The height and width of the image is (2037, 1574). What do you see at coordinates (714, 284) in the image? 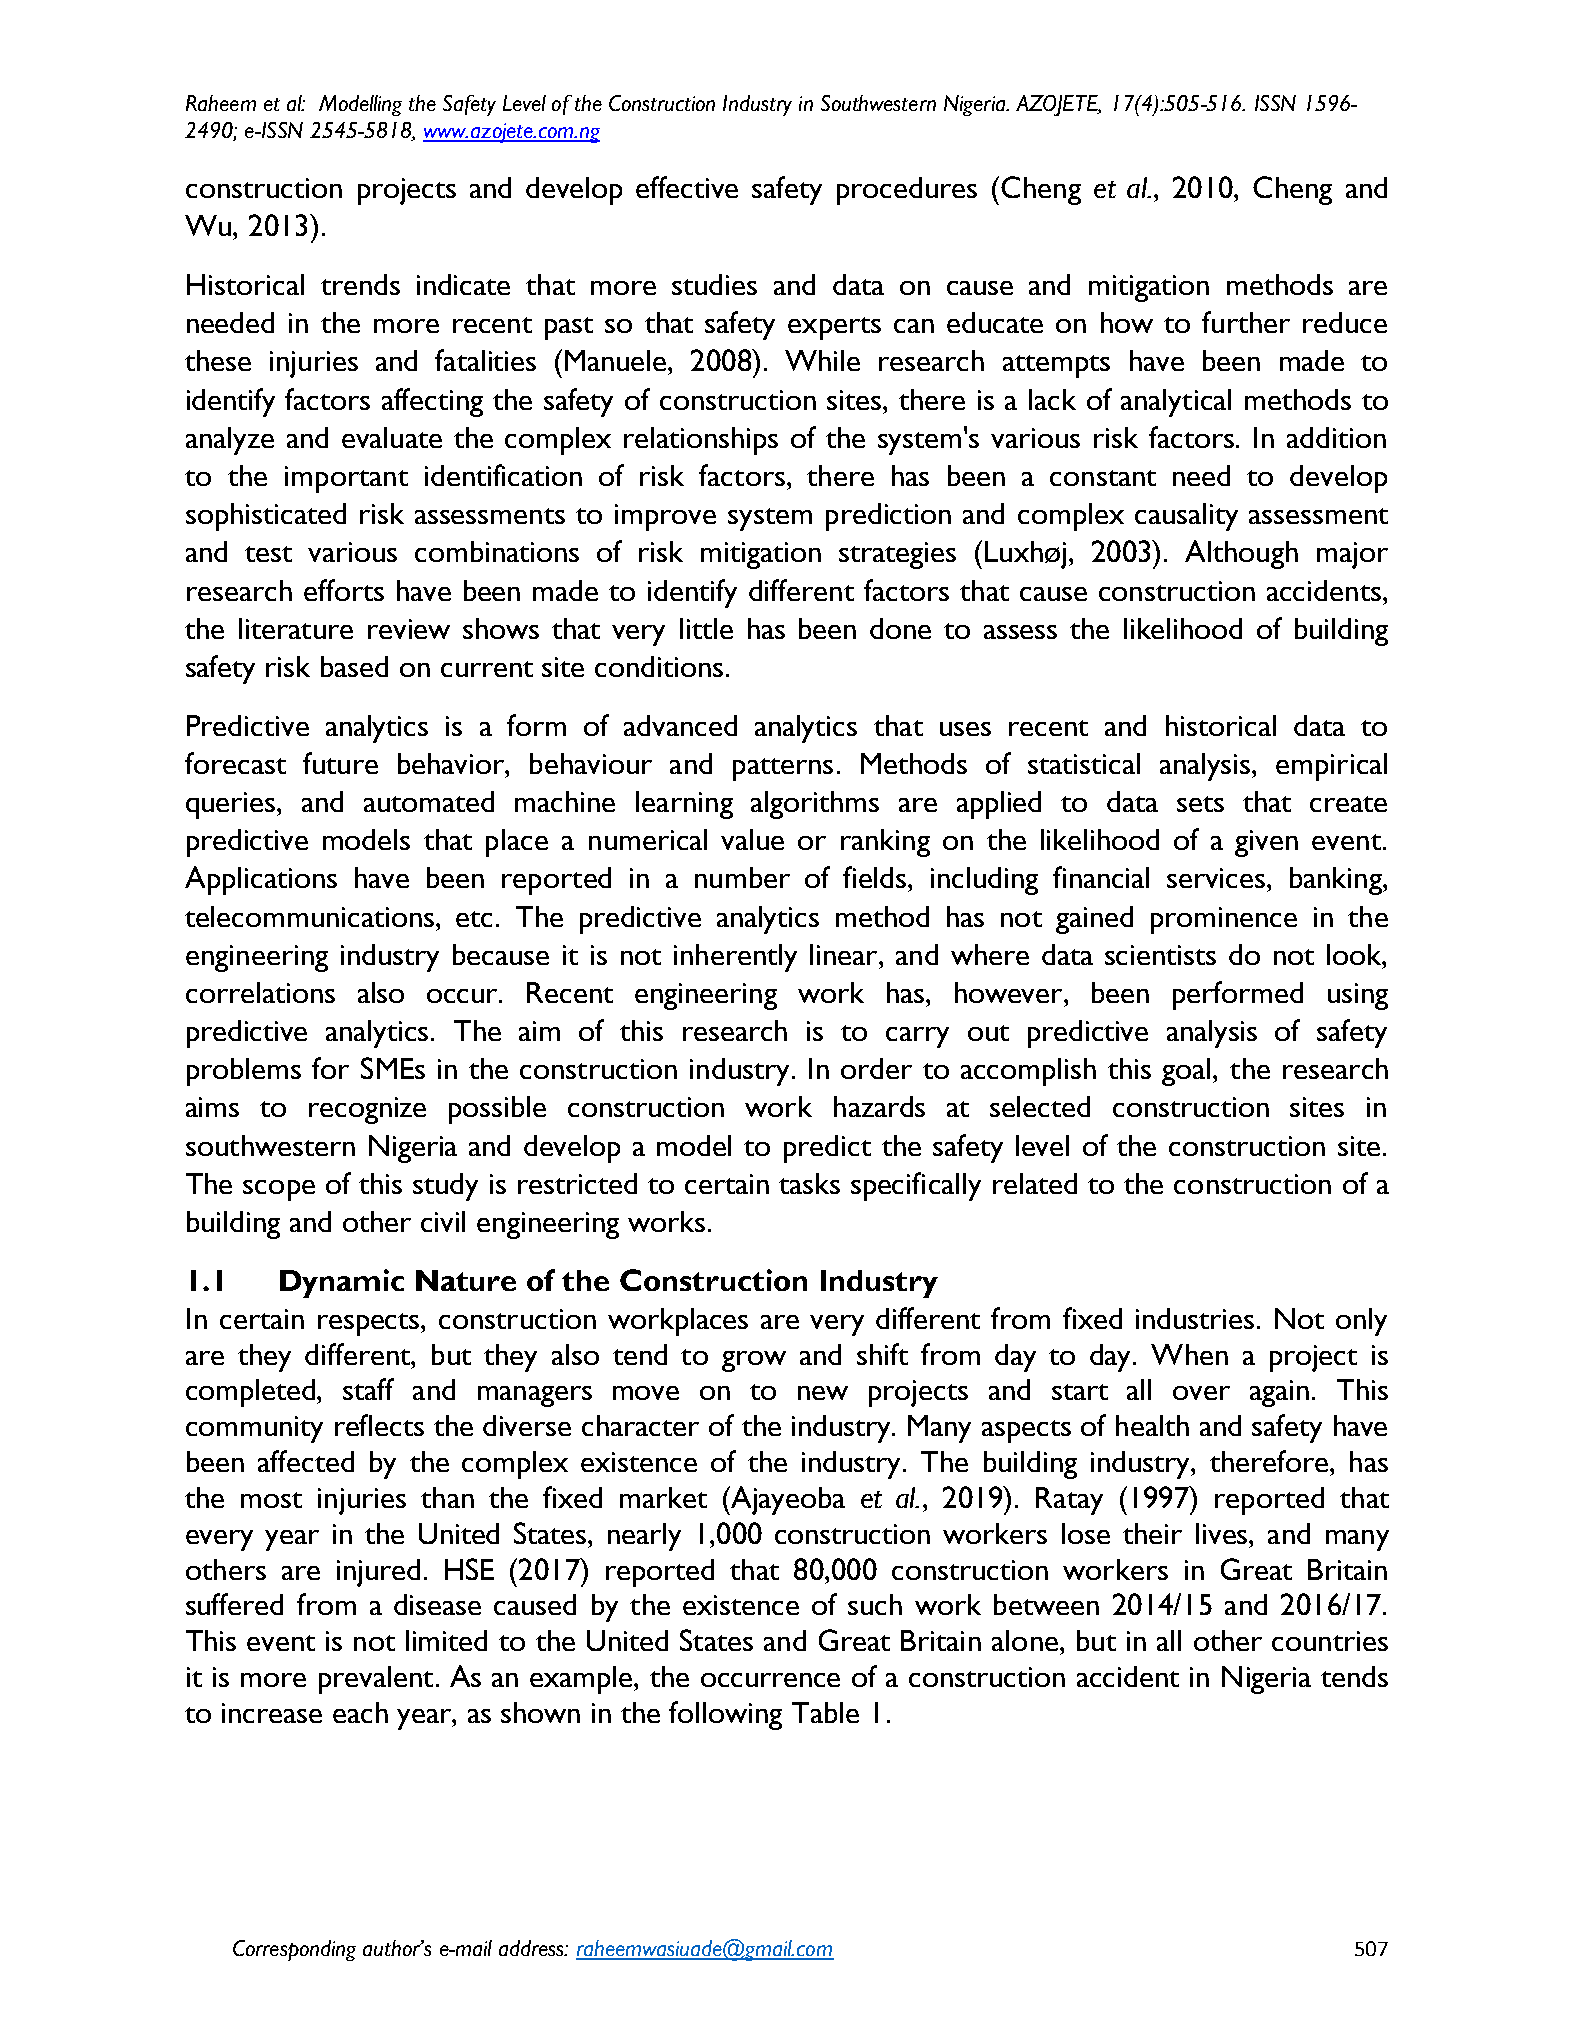
I see `studies` at bounding box center [714, 284].
